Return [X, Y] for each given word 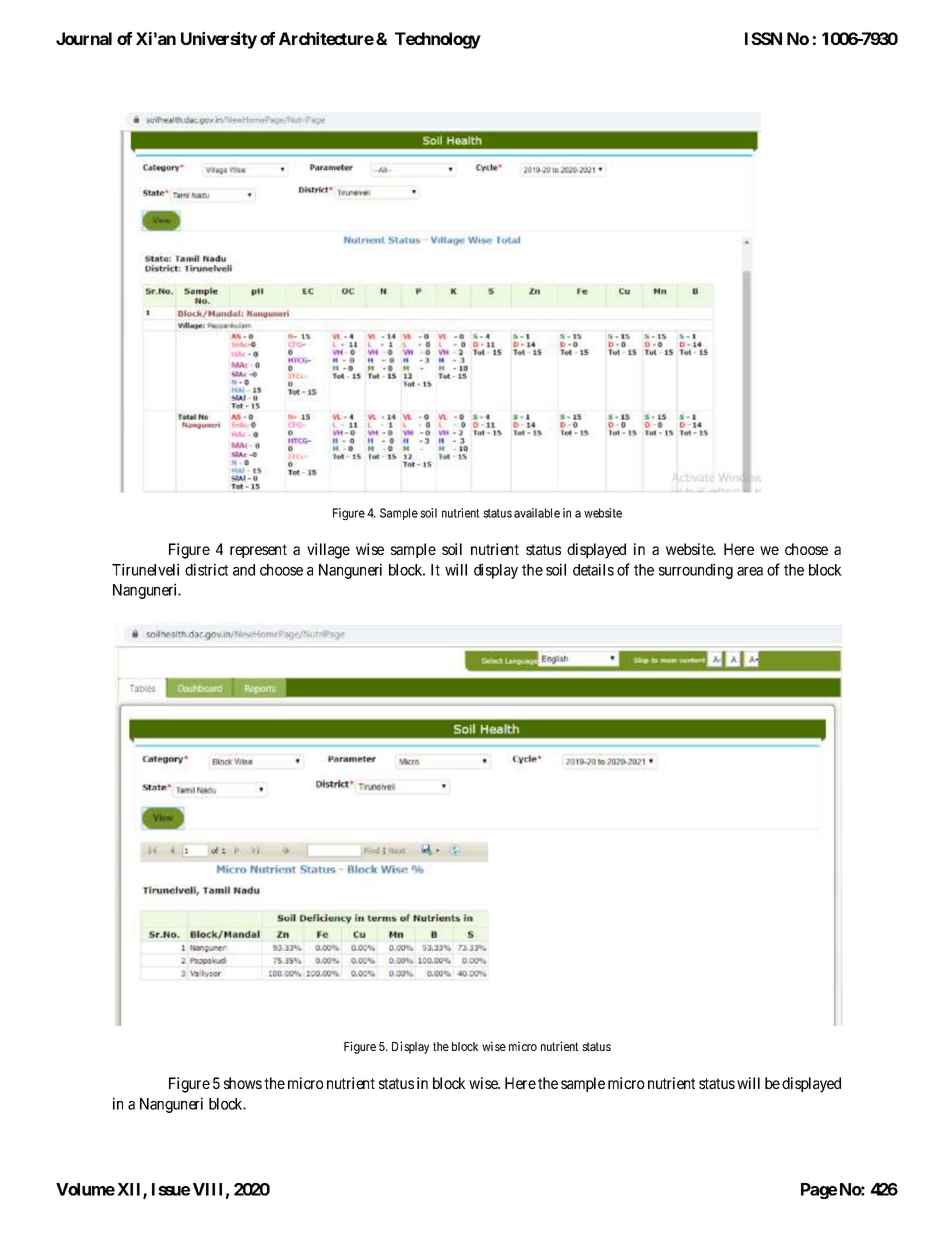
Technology [438, 40]
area [750, 571]
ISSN [763, 38]
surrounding [696, 571]
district [206, 569]
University [219, 40]
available [537, 513]
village [328, 551]
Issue [171, 1189]
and [244, 570]
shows [243, 1083]
